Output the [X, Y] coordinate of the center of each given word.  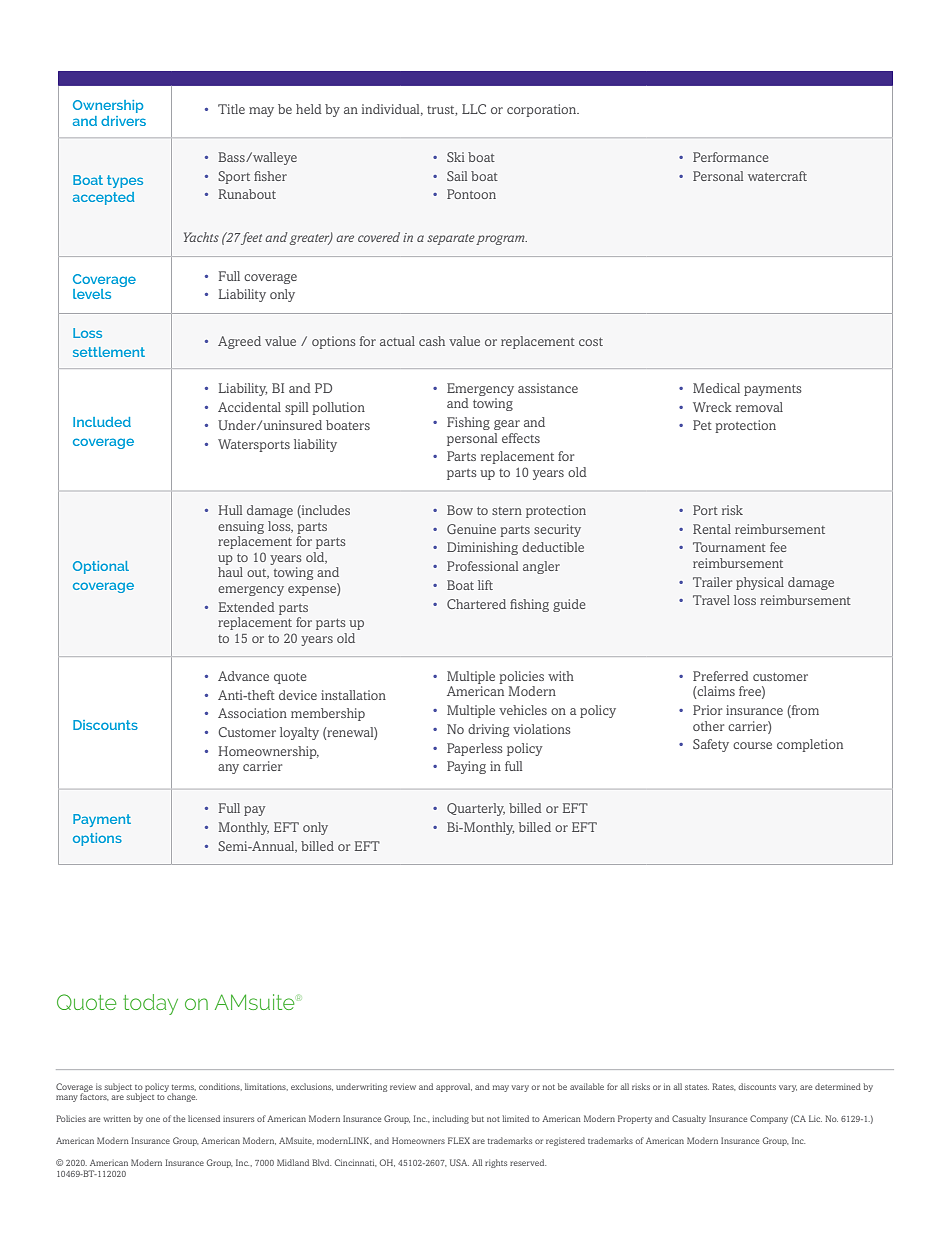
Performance [731, 157]
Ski [455, 157]
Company [769, 1119]
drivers [123, 121]
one [153, 1119]
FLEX [459, 1140]
